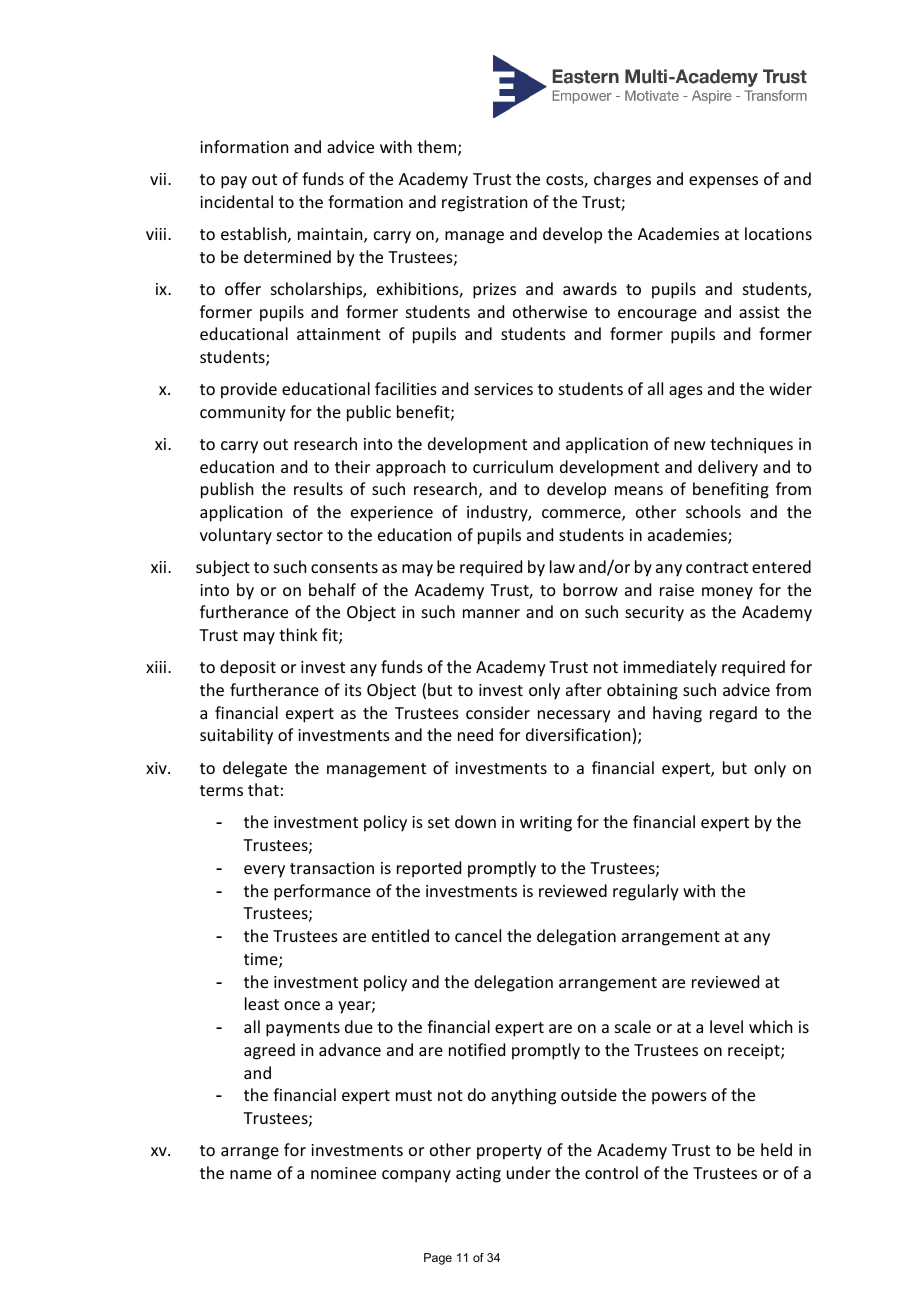 This screenshot has width=924, height=1307. What do you see at coordinates (484, 204) in the screenshot?
I see `registration` at bounding box center [484, 204].
